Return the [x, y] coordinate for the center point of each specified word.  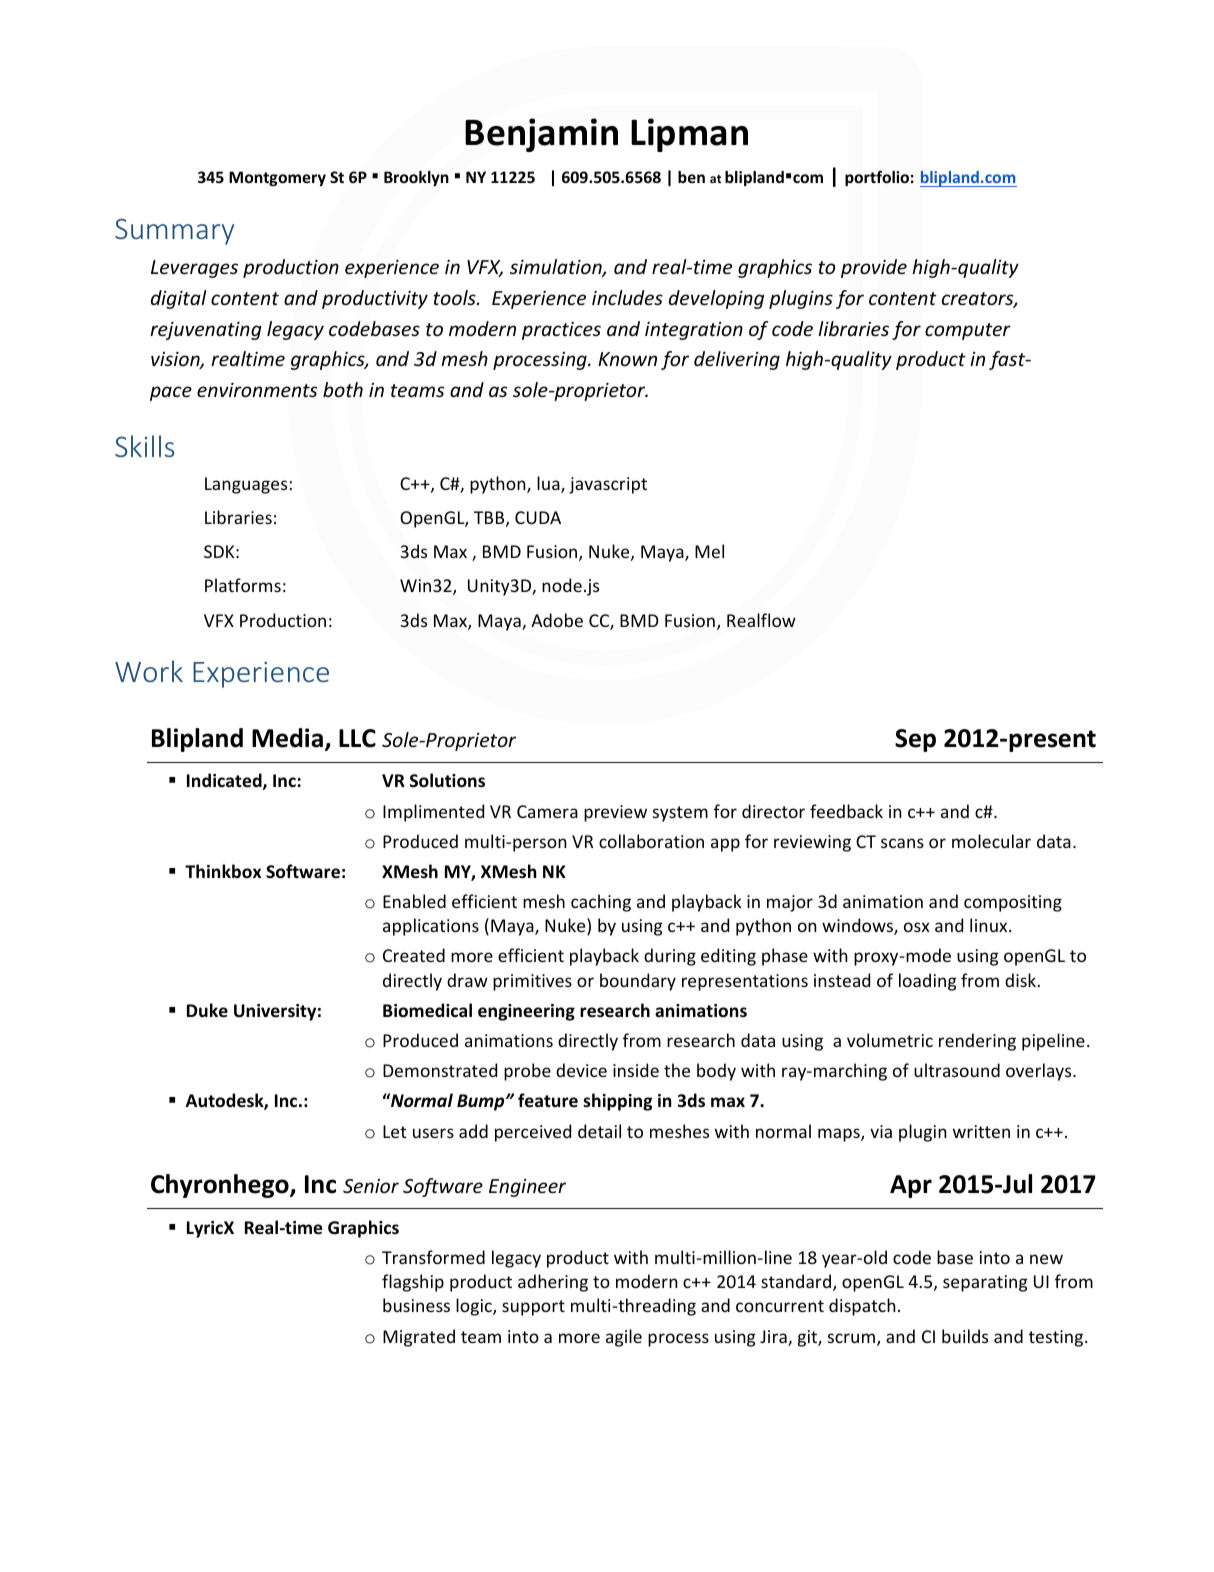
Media [287, 738]
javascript [608, 485]
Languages [246, 485]
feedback [846, 811]
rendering [977, 1042]
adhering [553, 1283]
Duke [207, 1010]
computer [968, 331]
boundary [638, 982]
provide [874, 268]
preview [615, 813]
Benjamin [541, 135]
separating [985, 1283]
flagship [413, 1283]
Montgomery [277, 178]
